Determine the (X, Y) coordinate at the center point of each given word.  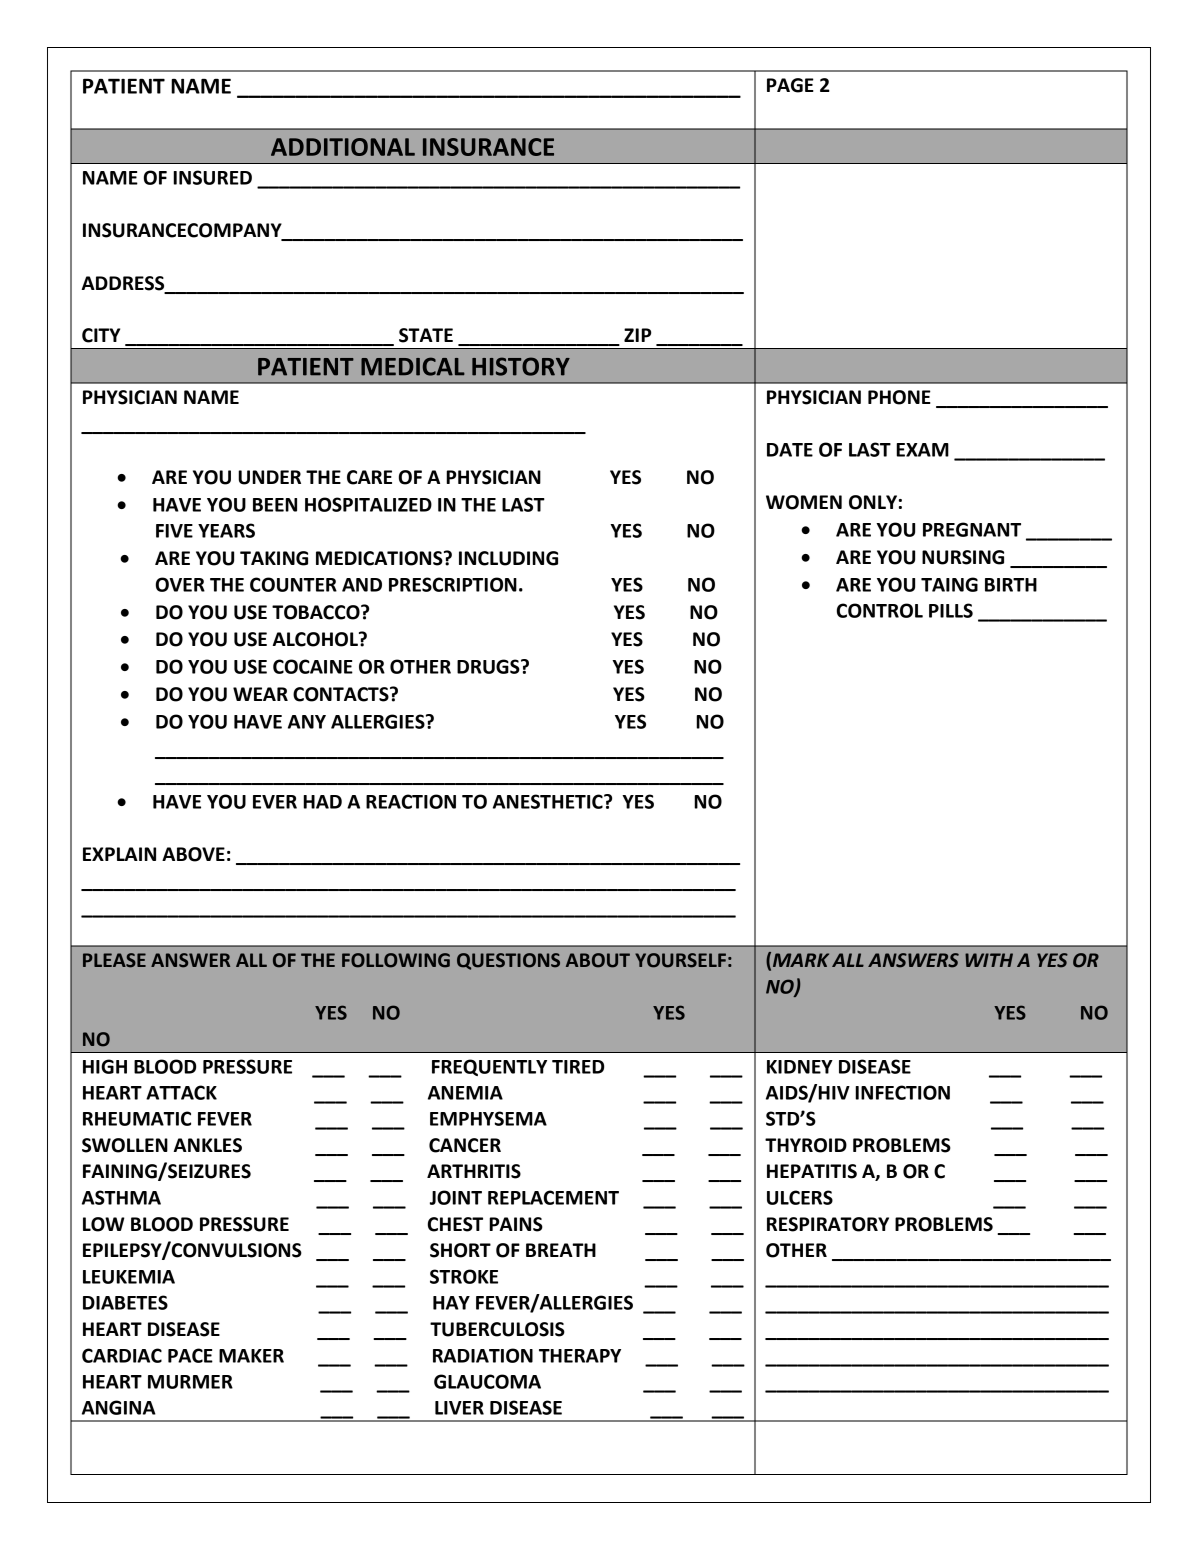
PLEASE (114, 960)
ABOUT (598, 960)
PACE (190, 1355)
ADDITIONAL (343, 147)
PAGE (790, 85)
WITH (989, 960)
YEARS (226, 530)
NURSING (963, 557)
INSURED (212, 177)
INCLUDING (508, 558)
